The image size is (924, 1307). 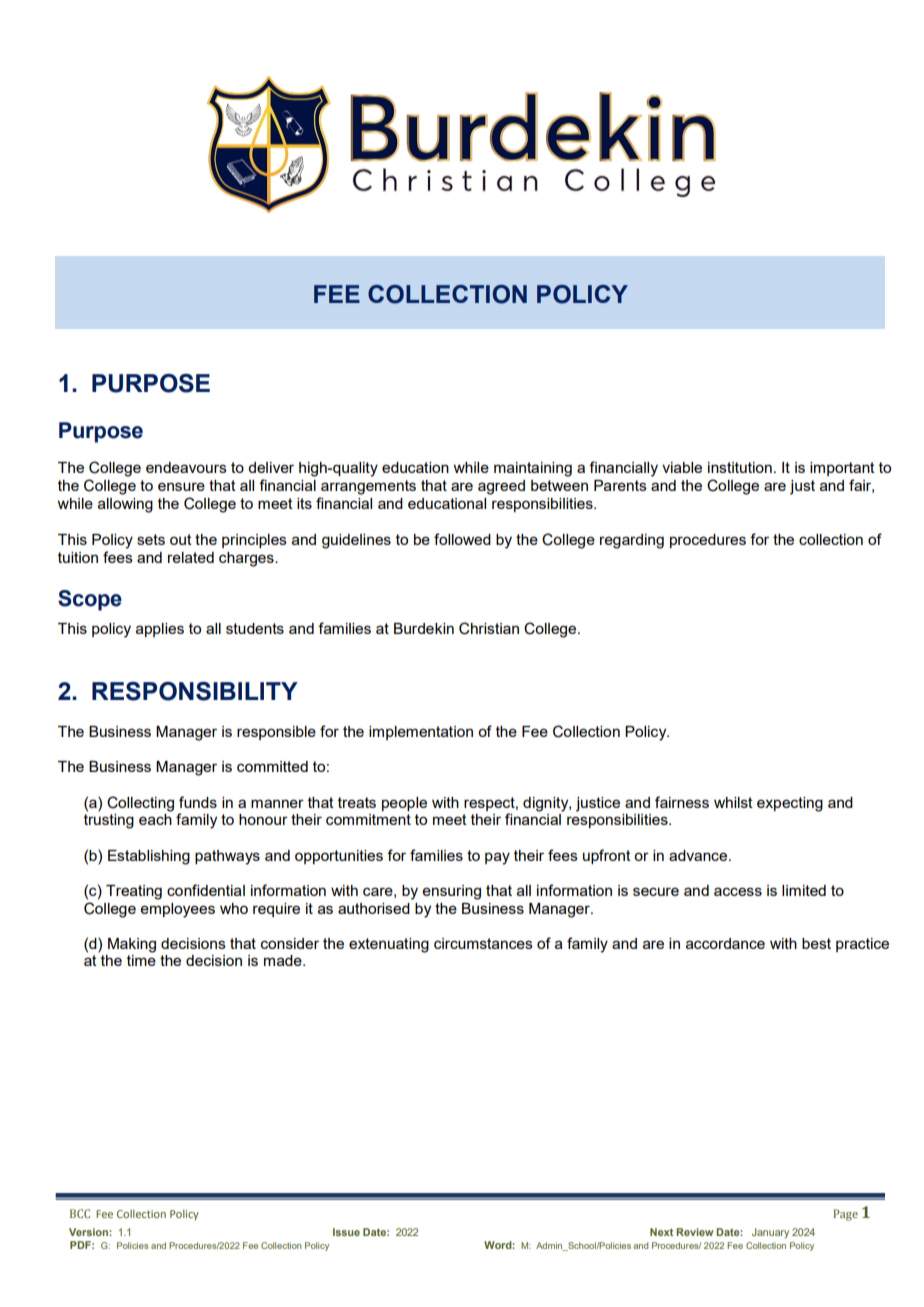 I want to click on implementation, so click(x=421, y=733).
